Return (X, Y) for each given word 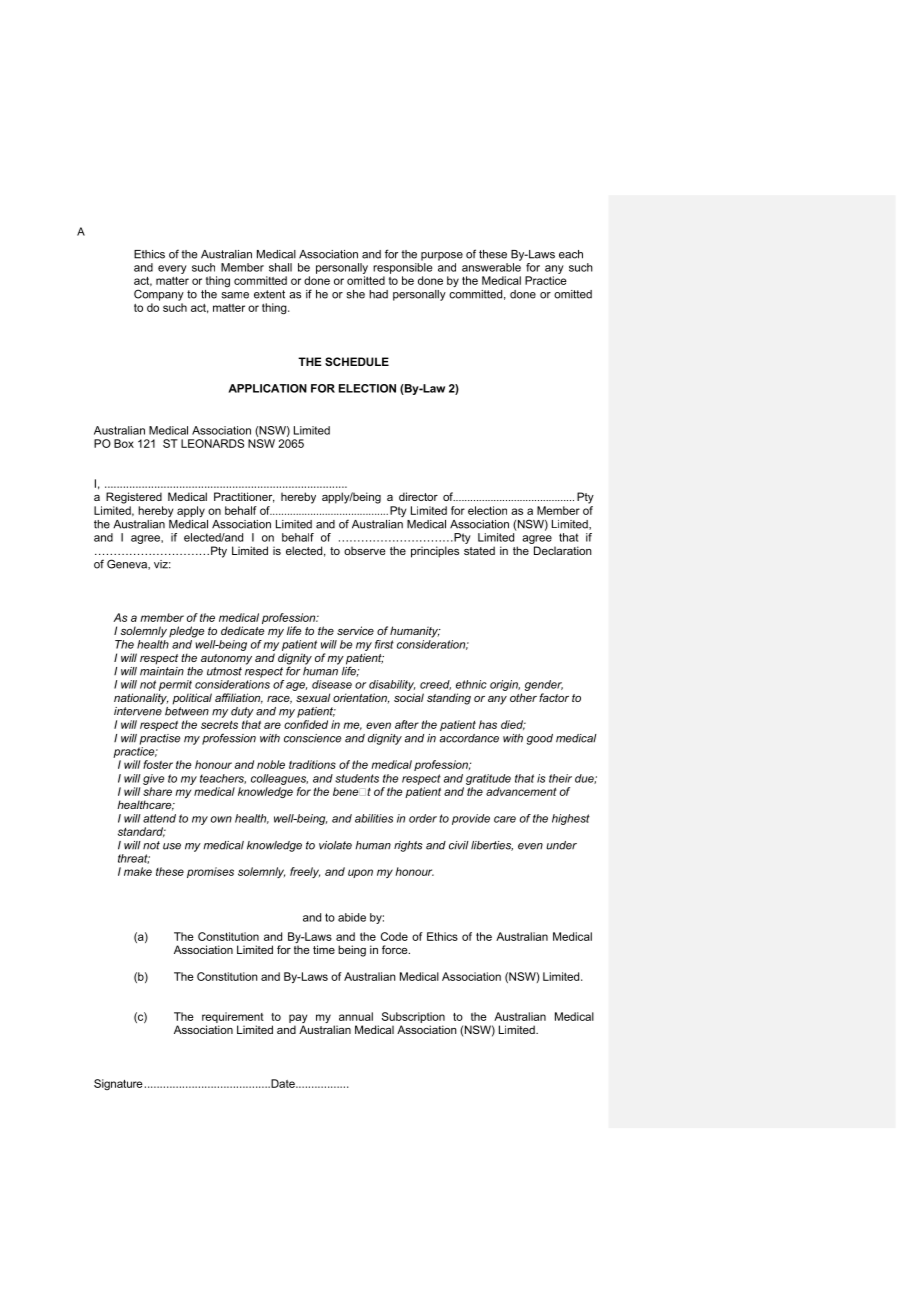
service (355, 630)
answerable (491, 267)
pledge (186, 632)
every (172, 269)
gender (544, 685)
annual (356, 1016)
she (356, 294)
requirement (233, 1017)
